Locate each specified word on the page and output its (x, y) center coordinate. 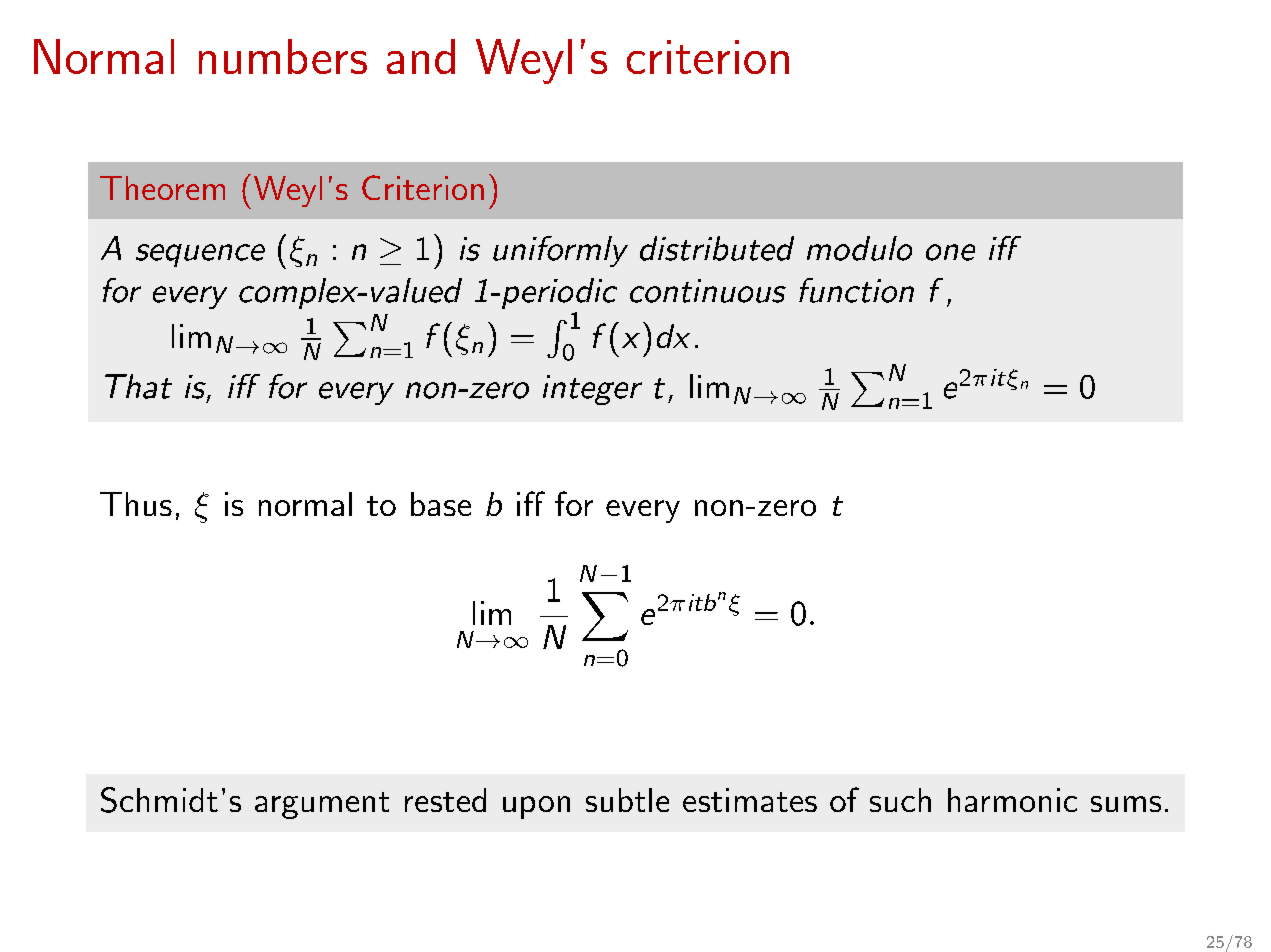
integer (592, 390)
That (138, 386)
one (950, 252)
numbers (283, 56)
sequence (200, 255)
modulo (859, 248)
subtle (627, 800)
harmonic (1012, 800)
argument (322, 805)
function (856, 290)
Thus (136, 504)
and (421, 56)
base (441, 504)
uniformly (560, 251)
